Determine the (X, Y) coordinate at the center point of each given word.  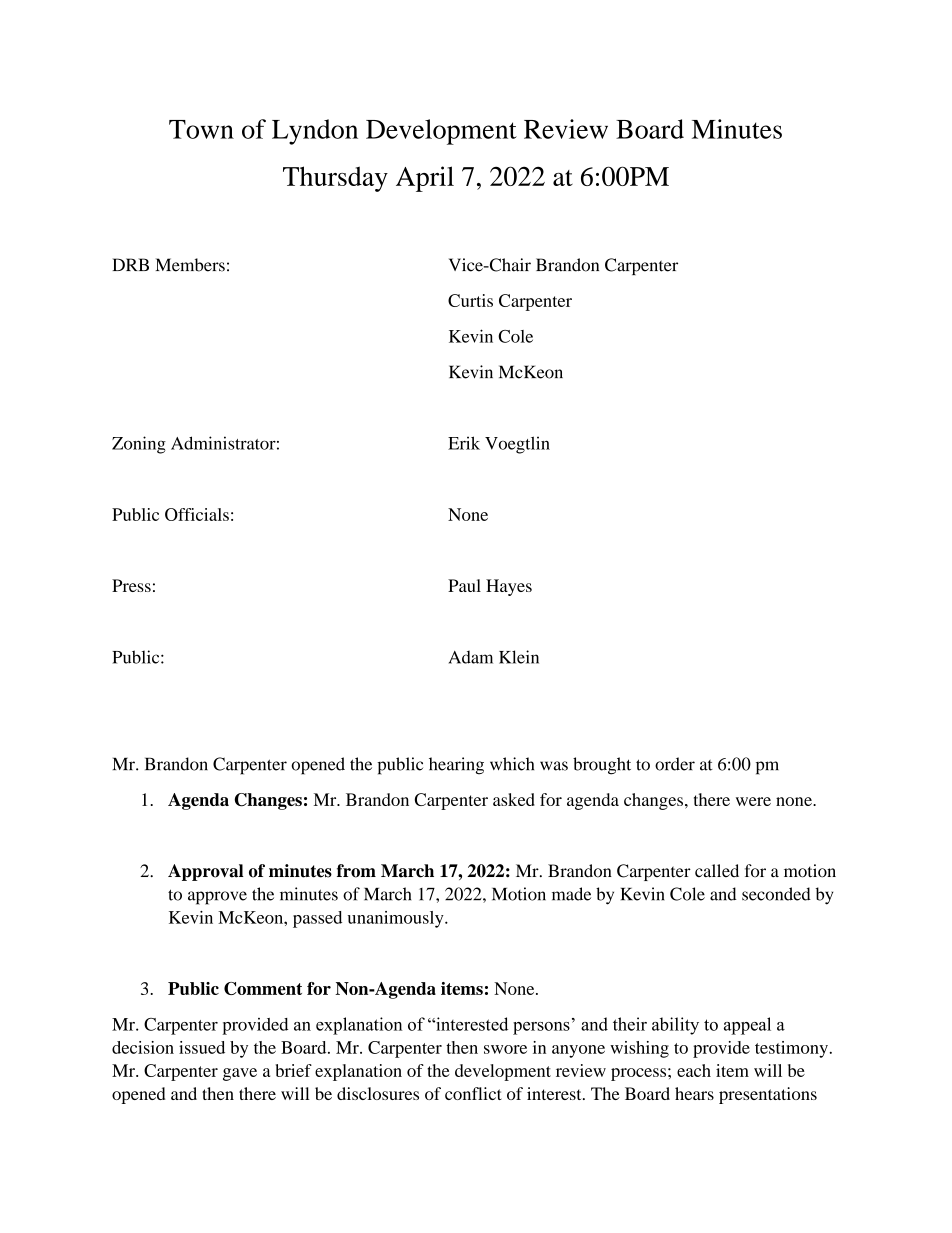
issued (202, 1047)
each (694, 1070)
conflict (473, 1093)
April (425, 179)
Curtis (470, 300)
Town (201, 129)
